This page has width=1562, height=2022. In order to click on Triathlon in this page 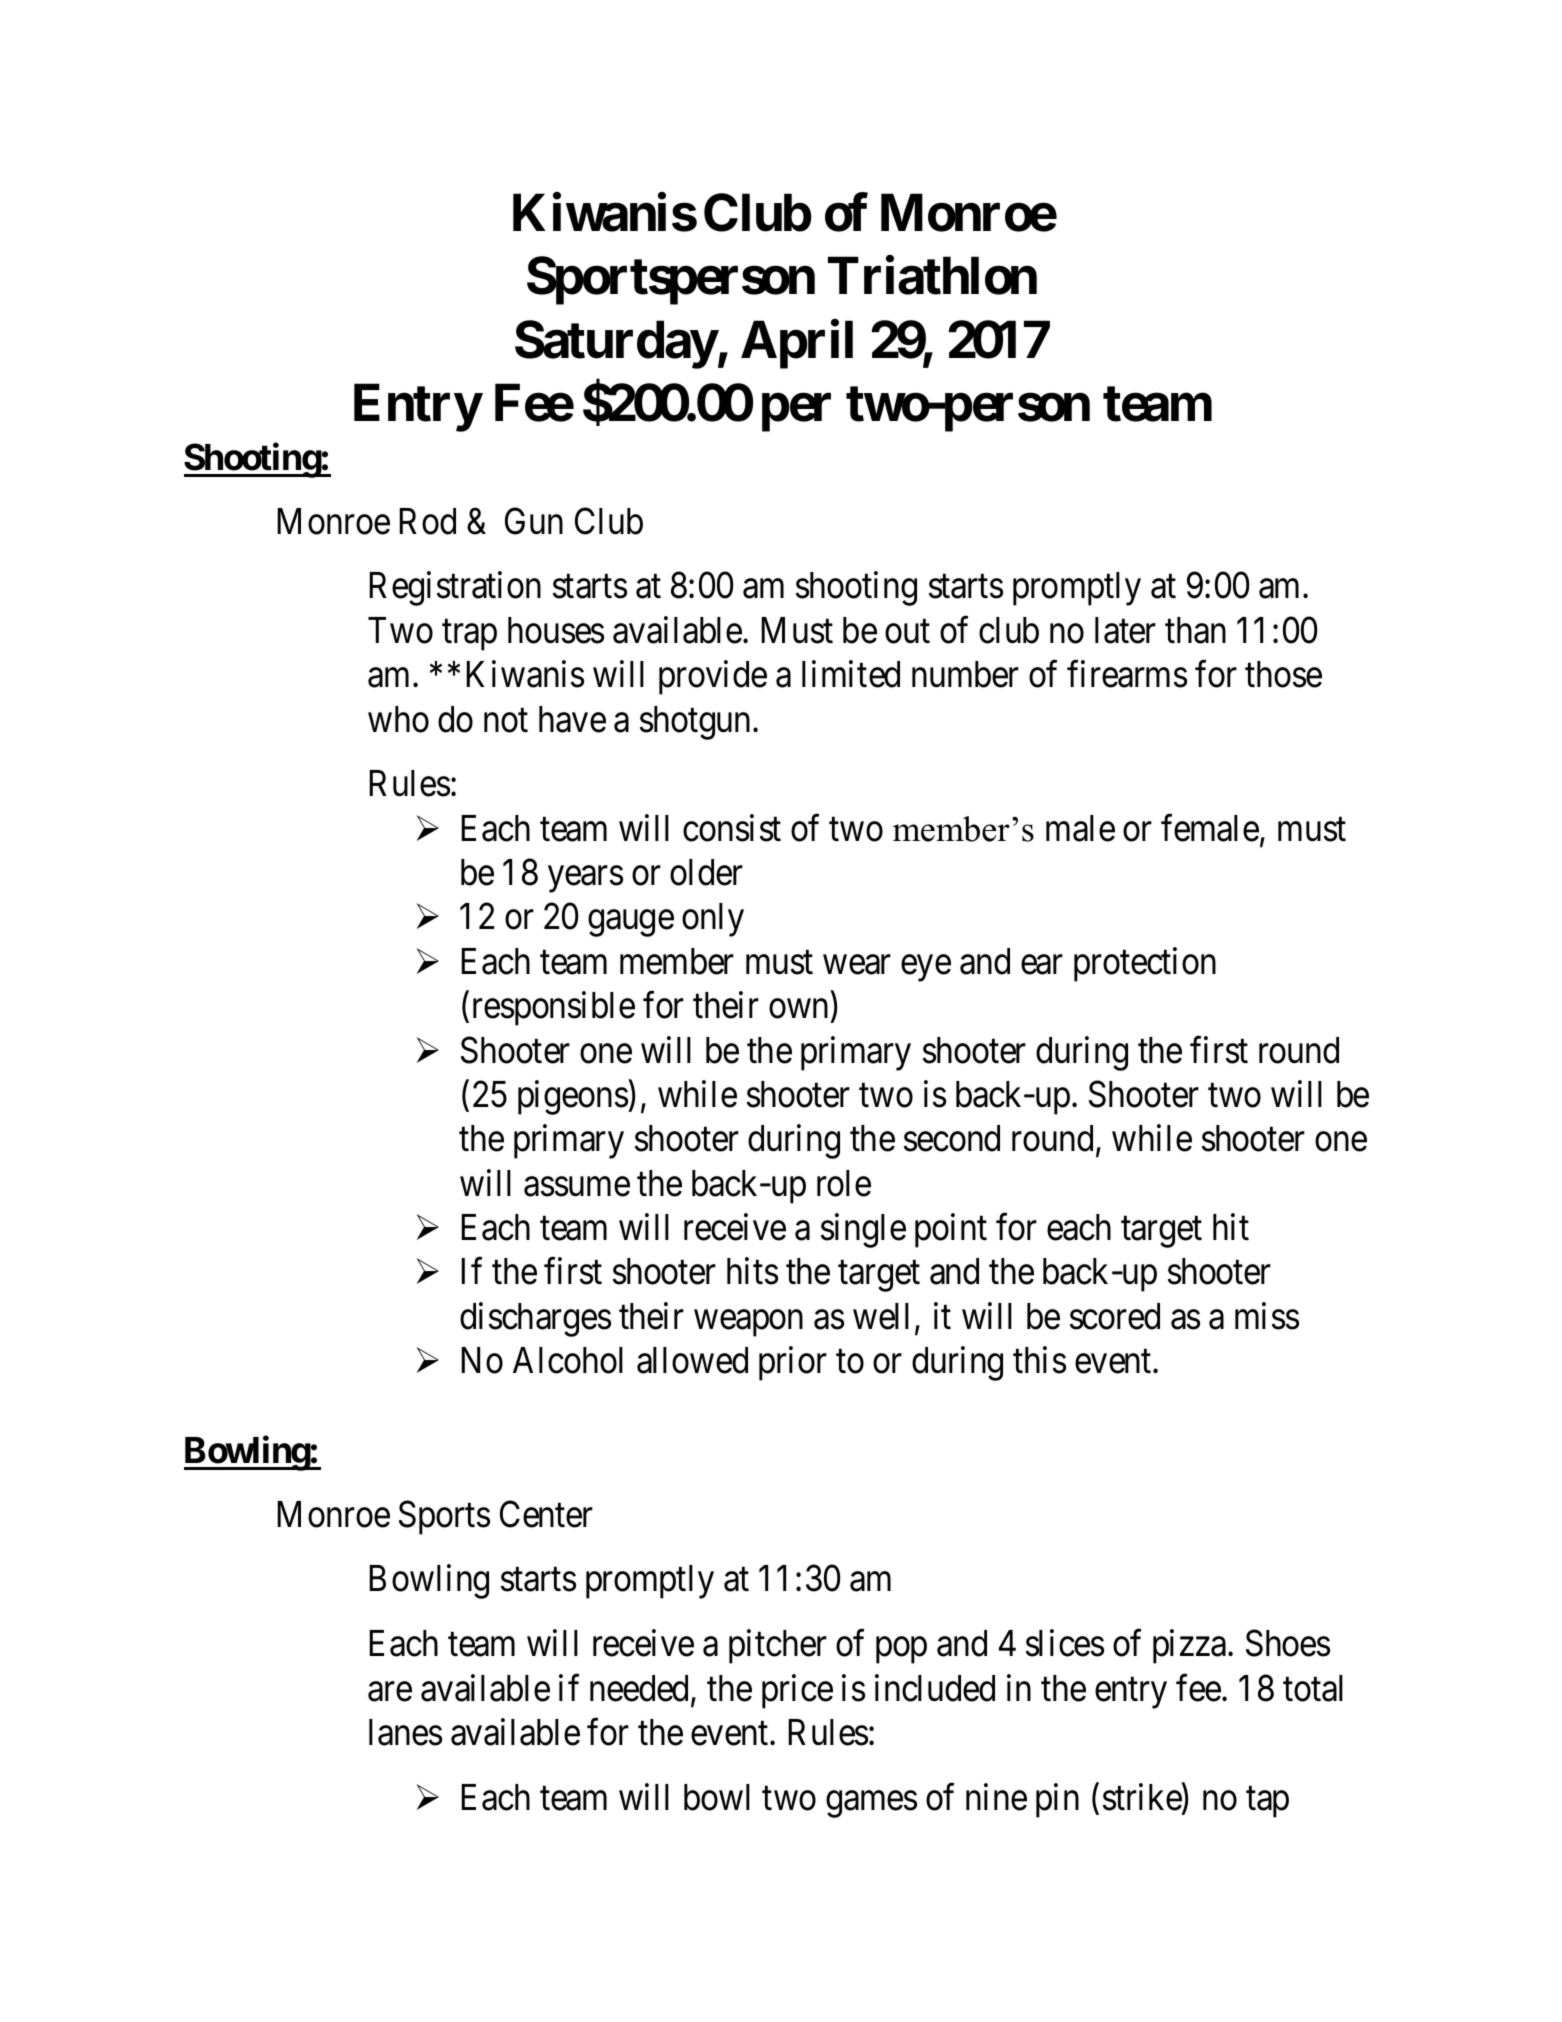, I will do `click(932, 276)`.
